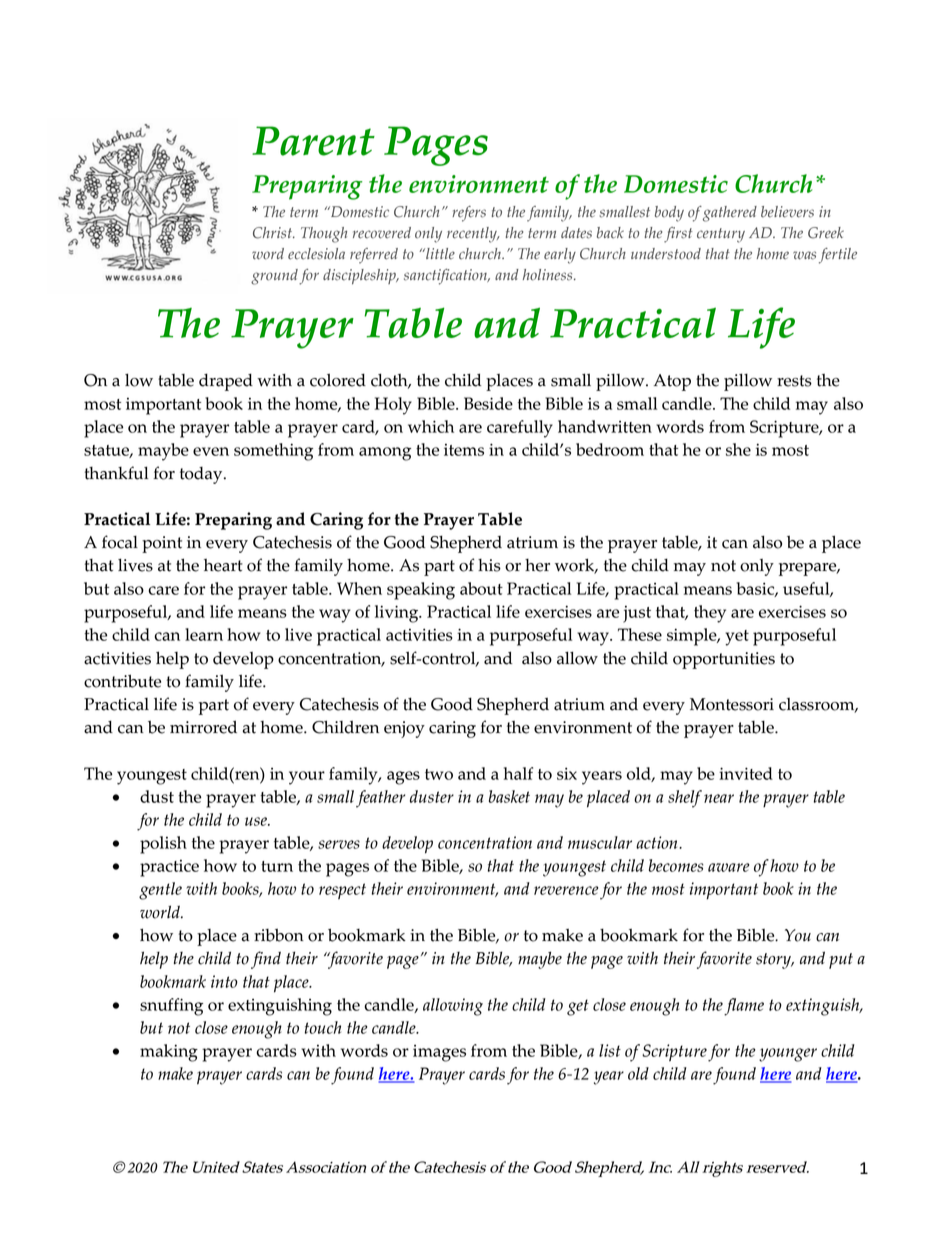 This screenshot has height=1233, width=952. What do you see at coordinates (744, 1007) in the screenshot?
I see `flame` at bounding box center [744, 1007].
